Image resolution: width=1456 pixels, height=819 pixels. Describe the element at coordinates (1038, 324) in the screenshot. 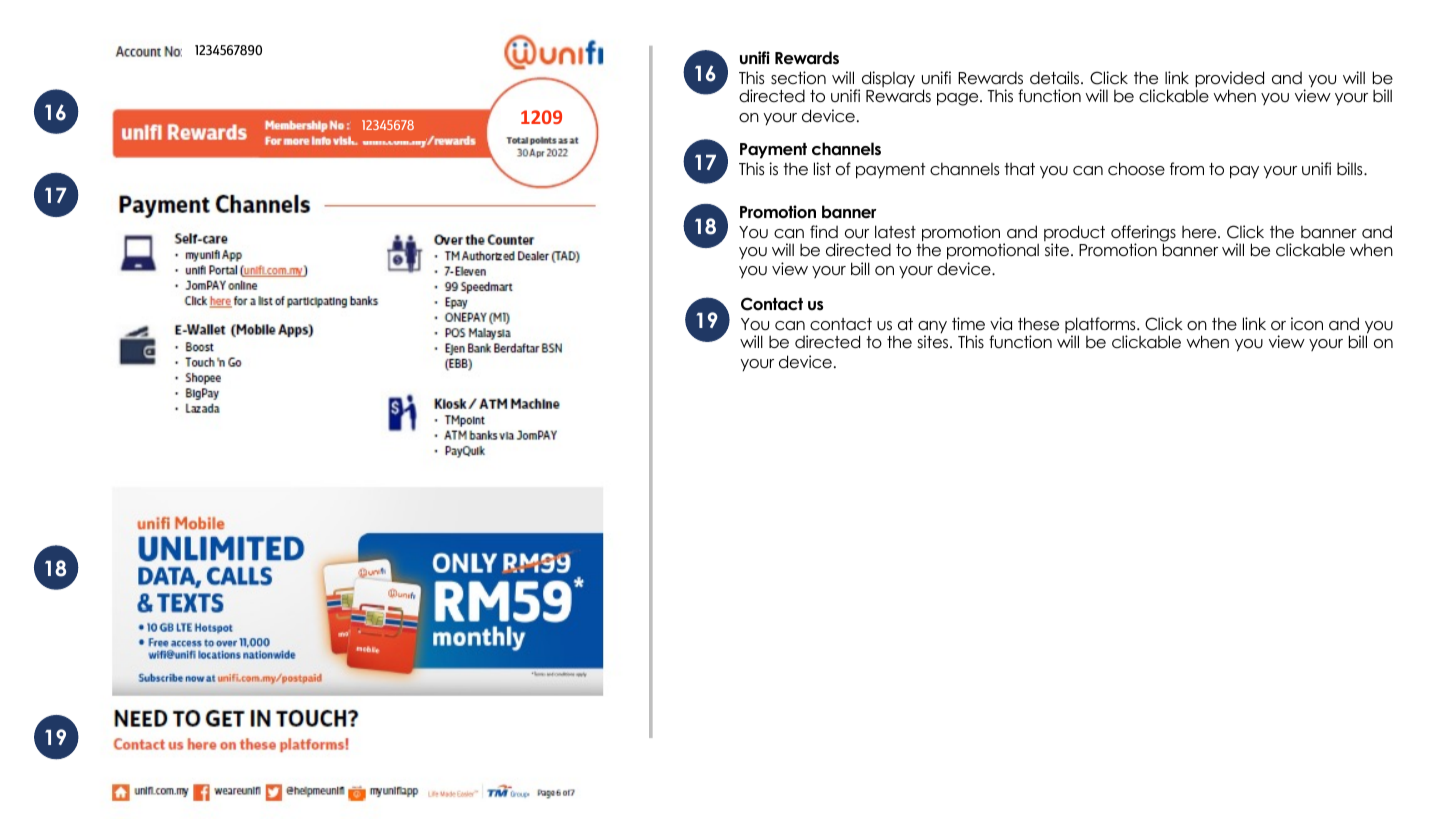

I see `these` at that location.
